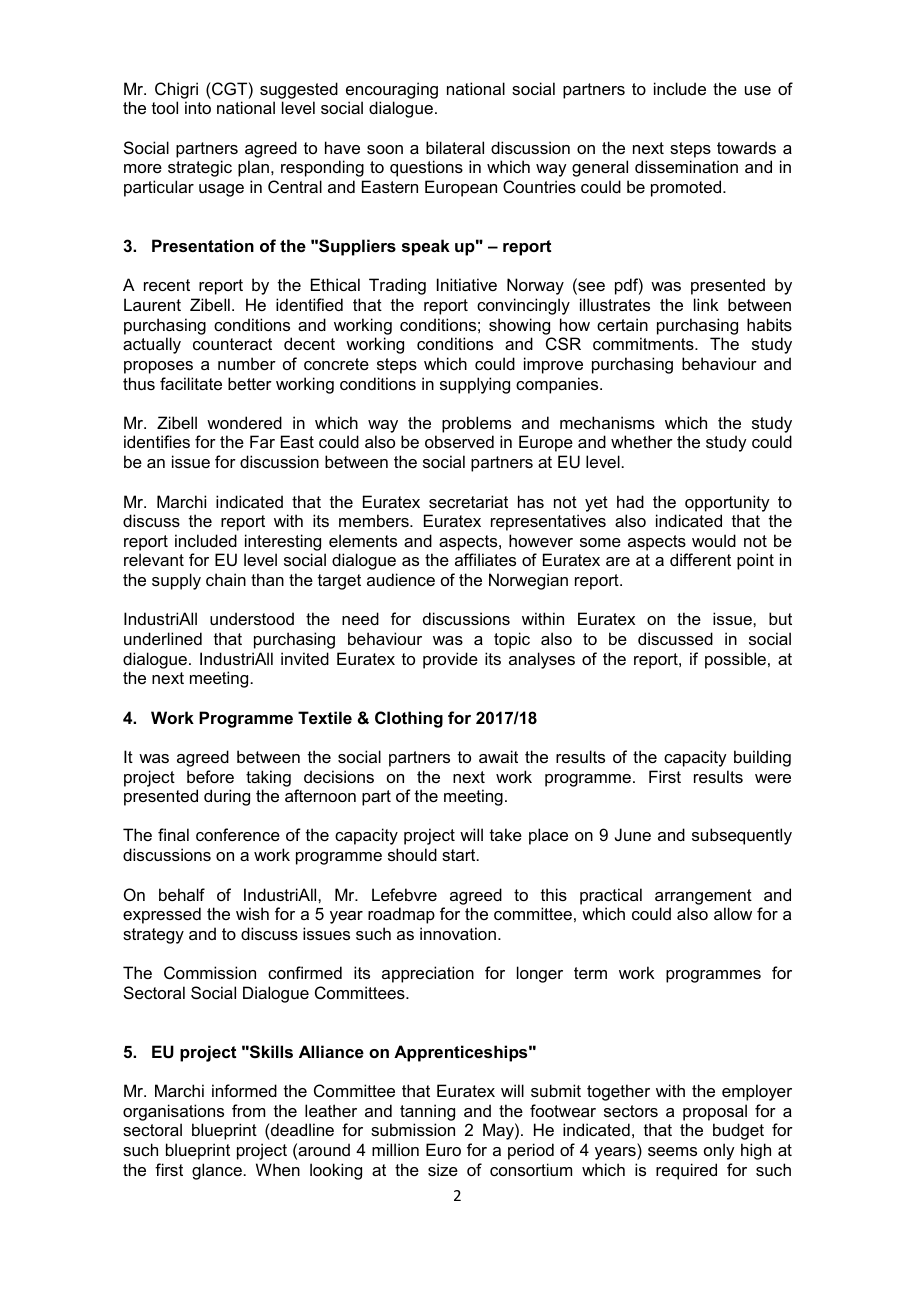 Image resolution: width=924 pixels, height=1308 pixels. What do you see at coordinates (455, 147) in the screenshot?
I see `bilateral` at bounding box center [455, 147].
